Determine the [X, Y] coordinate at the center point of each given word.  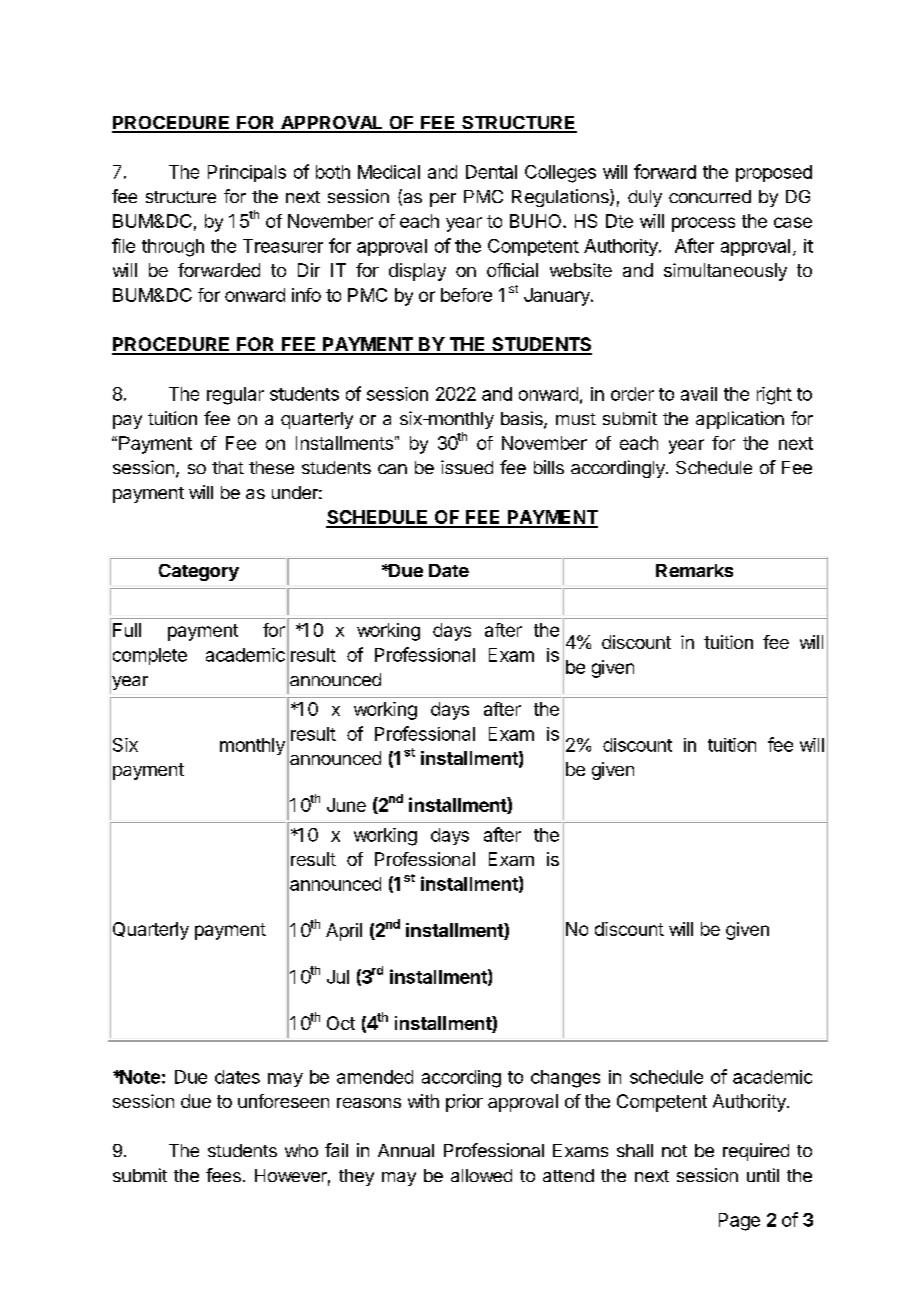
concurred [710, 196]
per [443, 200]
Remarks [694, 570]
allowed [481, 1175]
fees [223, 1175]
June [346, 805]
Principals [247, 173]
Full [127, 630]
